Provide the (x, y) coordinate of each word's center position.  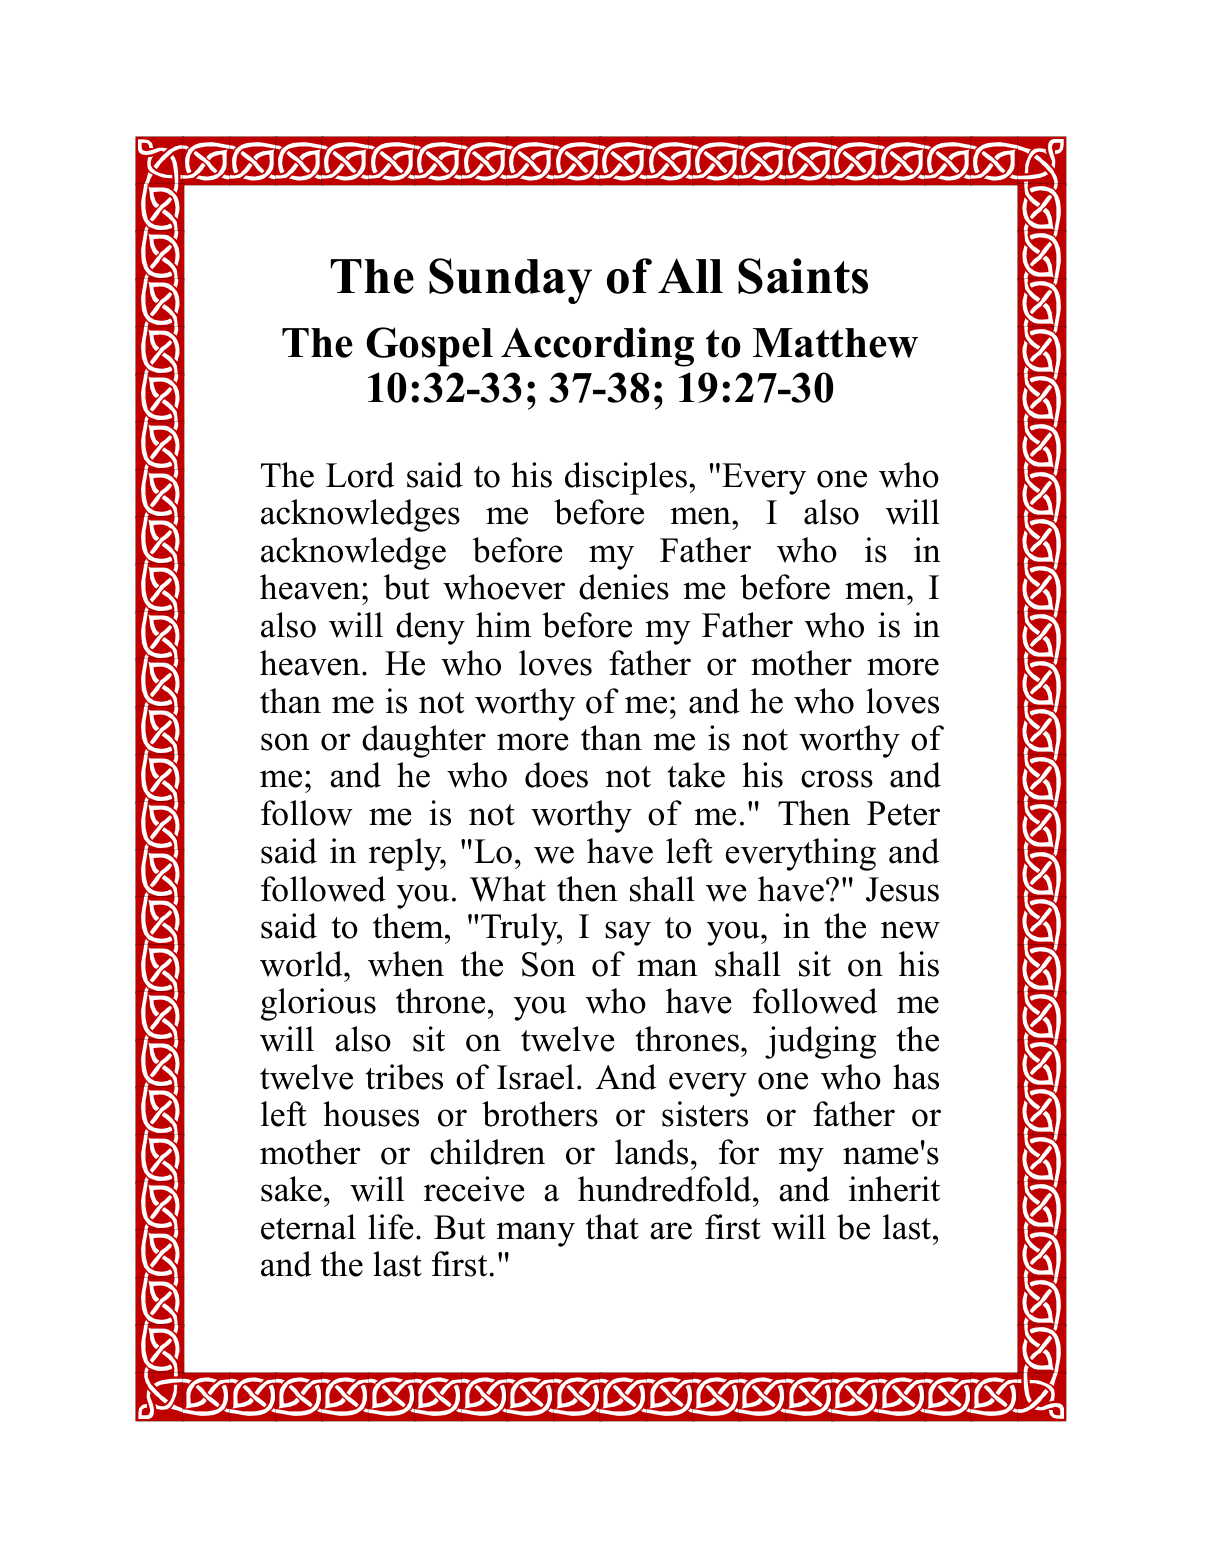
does (556, 775)
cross (837, 779)
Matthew (835, 343)
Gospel (429, 347)
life (391, 1227)
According (597, 347)
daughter (424, 741)
